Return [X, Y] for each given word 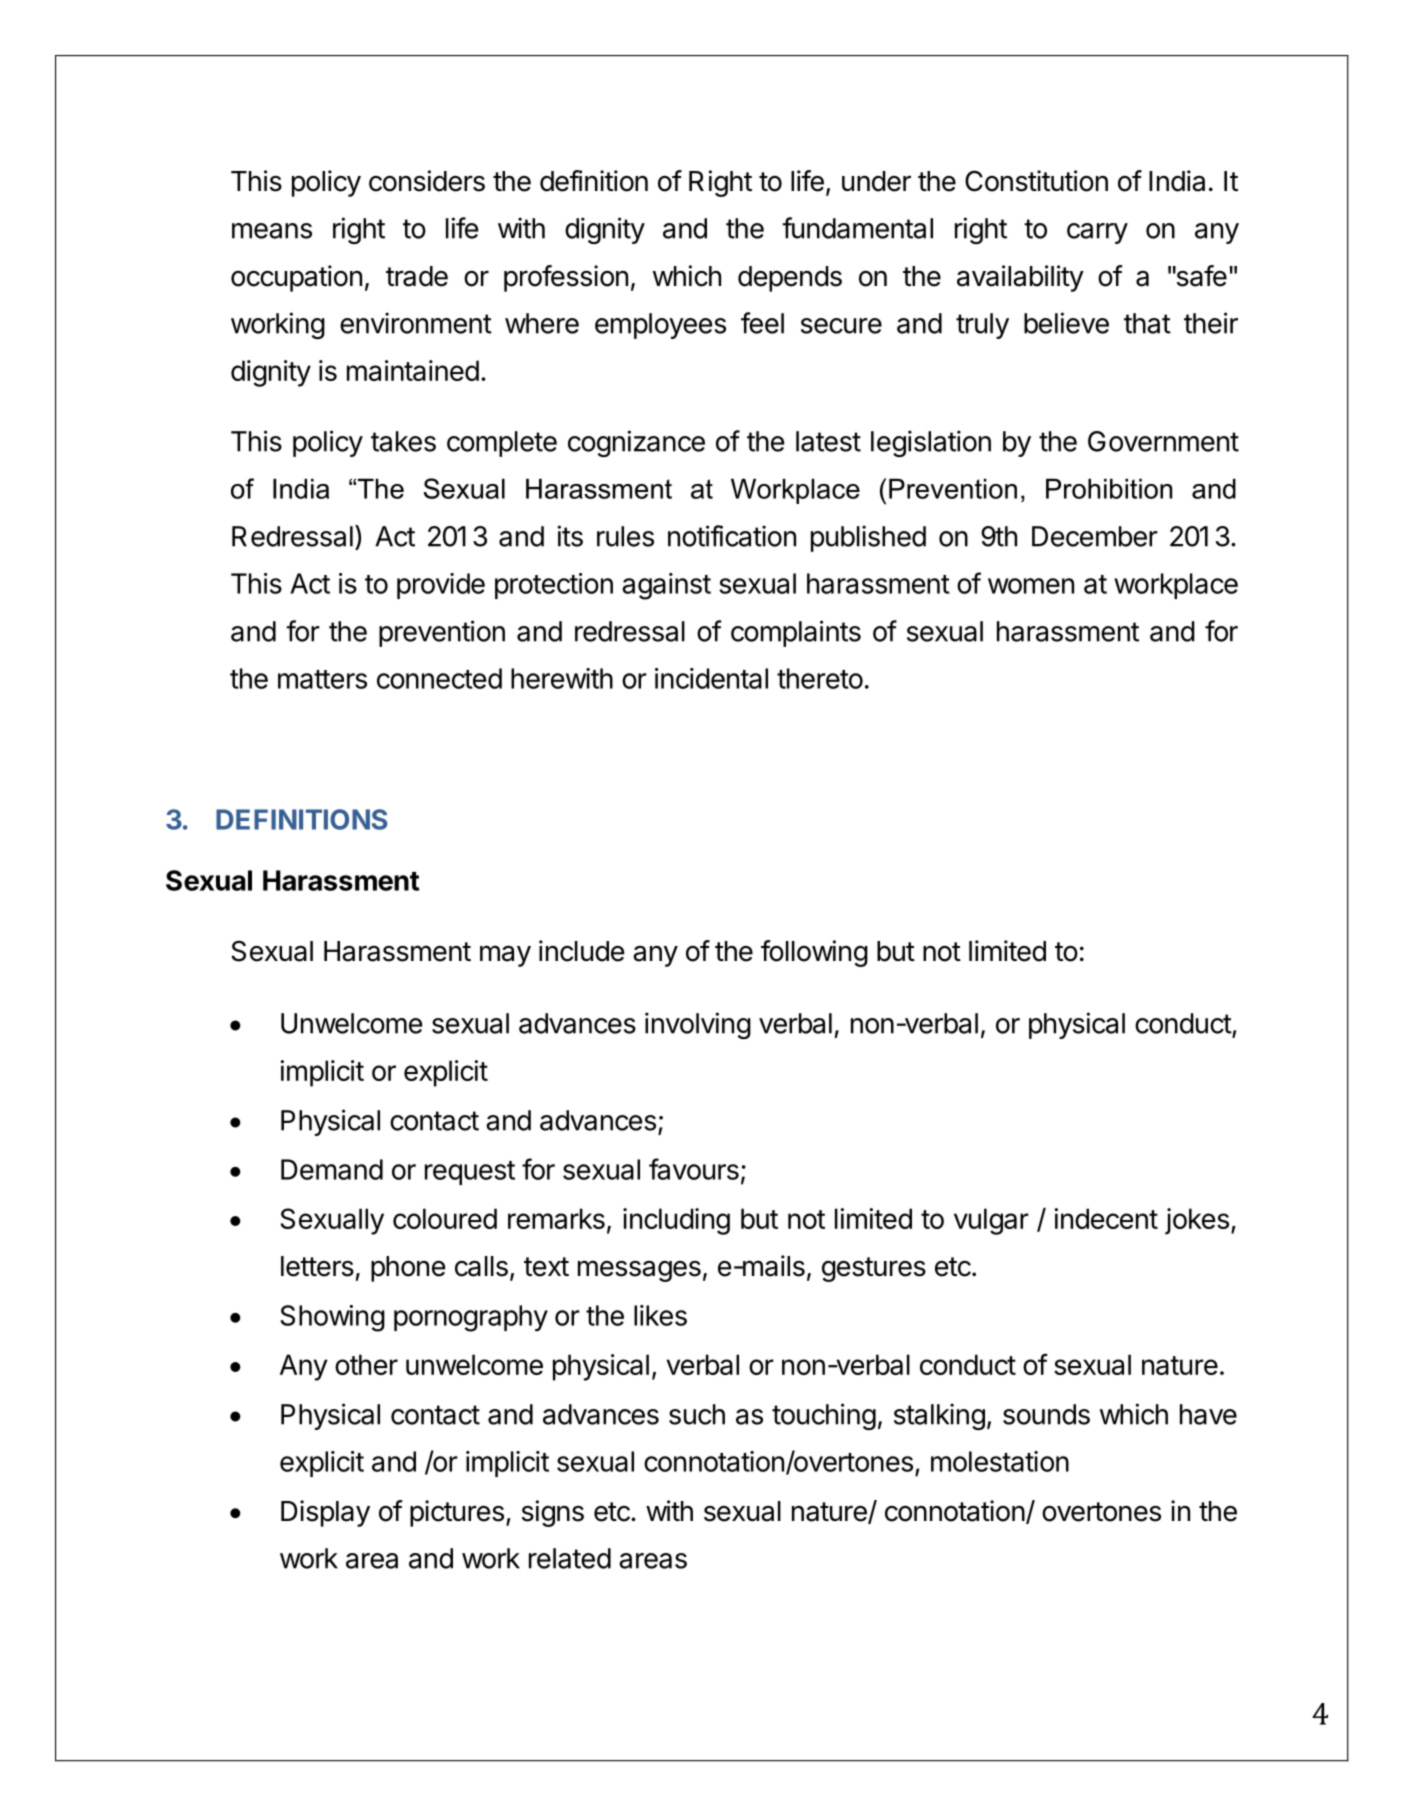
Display [325, 1513]
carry [1097, 233]
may [505, 956]
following [814, 953]
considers [427, 181]
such [697, 1414]
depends [790, 279]
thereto [820, 678]
